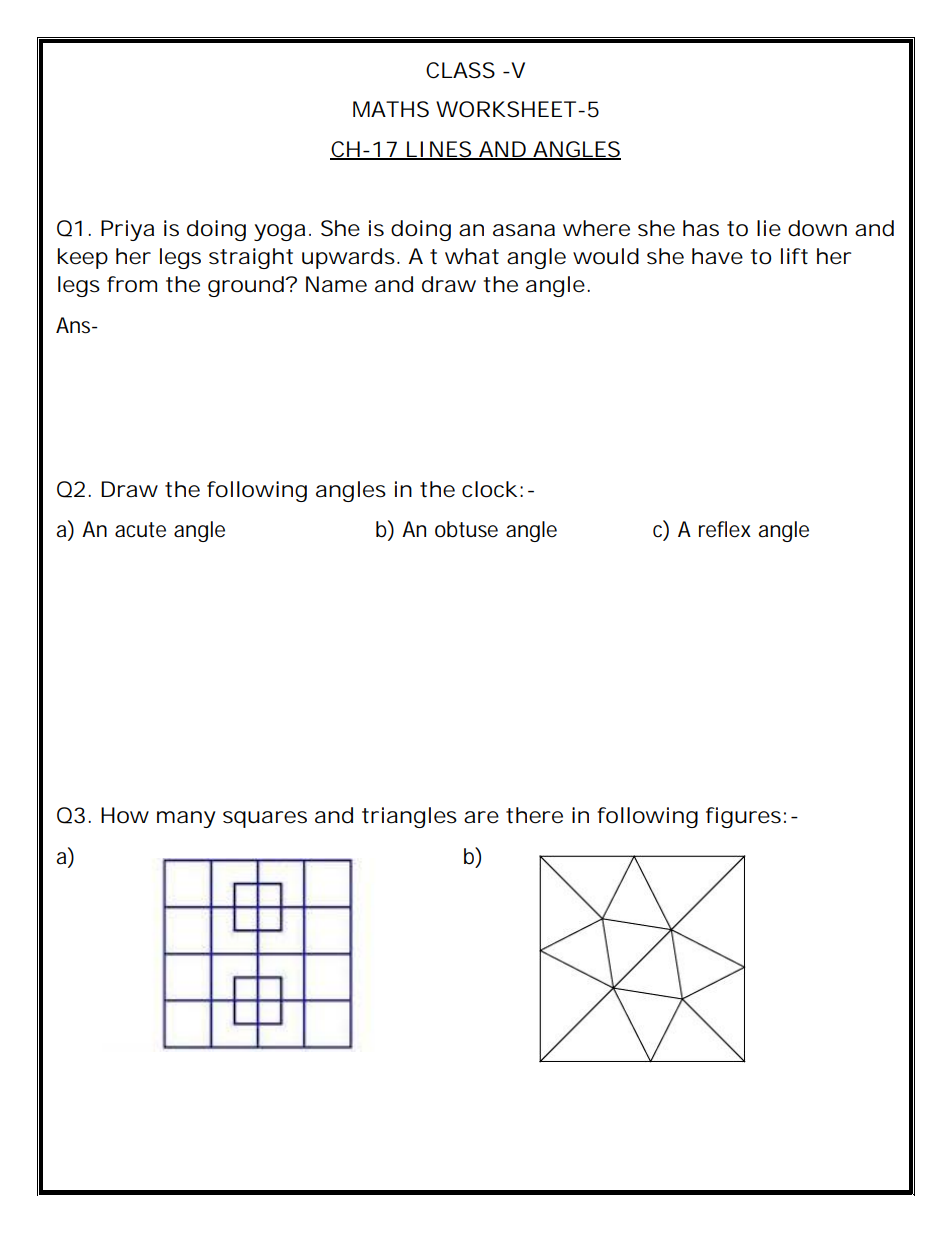  What do you see at coordinates (132, 284) in the screenshot?
I see `from` at bounding box center [132, 284].
